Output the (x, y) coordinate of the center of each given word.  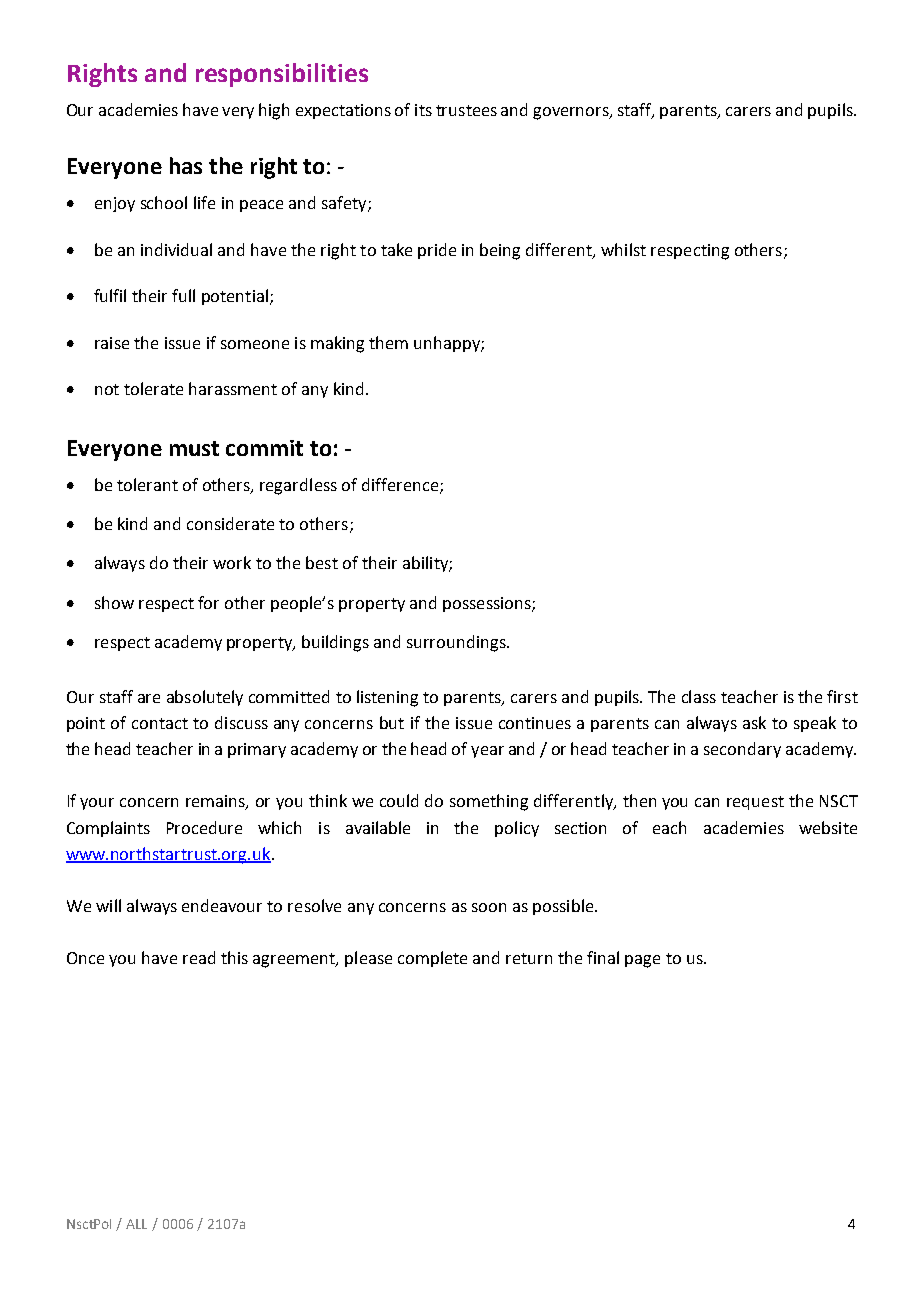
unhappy (448, 344)
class (699, 696)
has (186, 165)
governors (572, 113)
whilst (623, 249)
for (208, 602)
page (642, 961)
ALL (136, 1224)
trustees (466, 110)
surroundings (457, 643)
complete (432, 959)
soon (489, 907)
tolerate (153, 388)
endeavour (222, 905)
